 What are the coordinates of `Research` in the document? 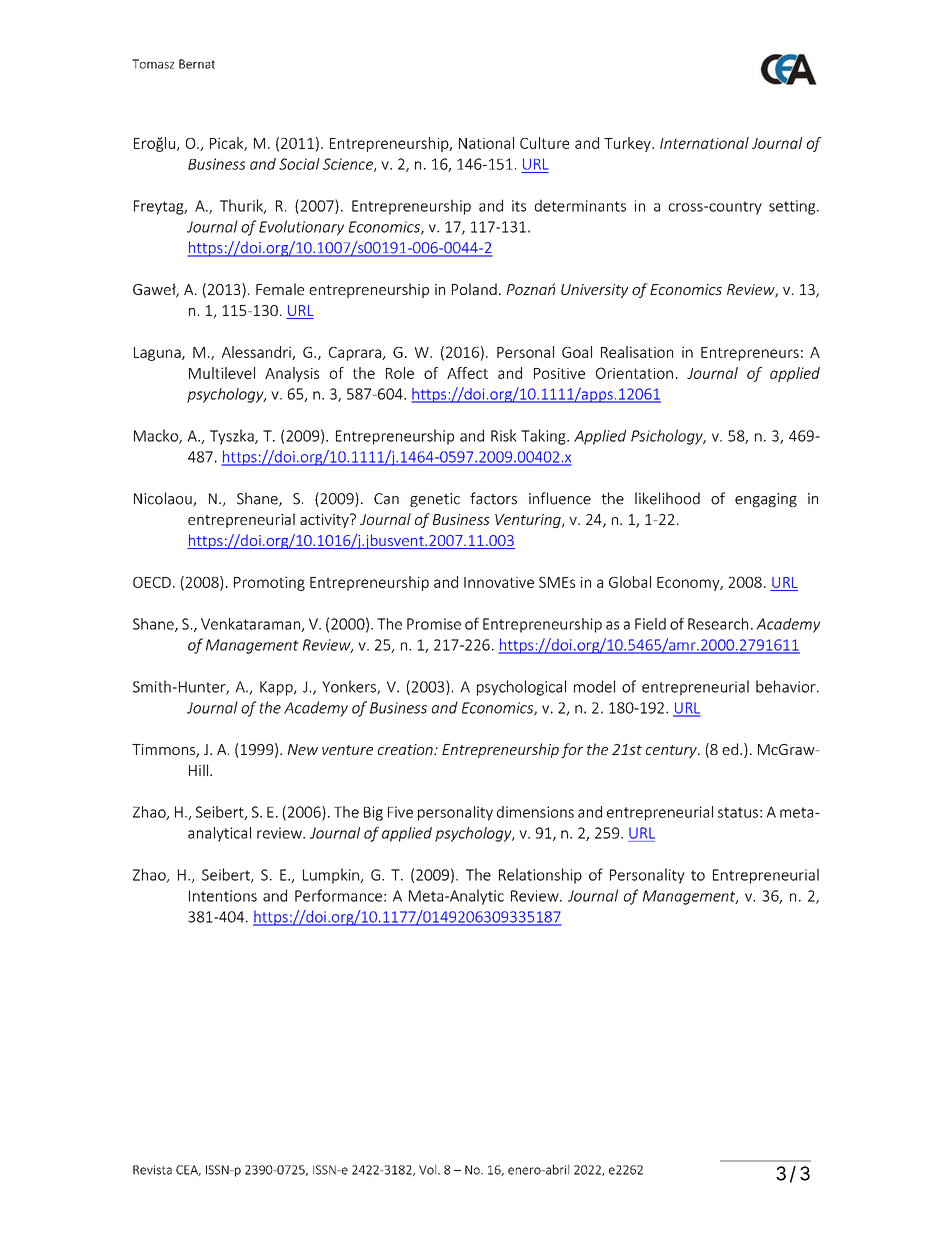 It's located at (718, 624).
